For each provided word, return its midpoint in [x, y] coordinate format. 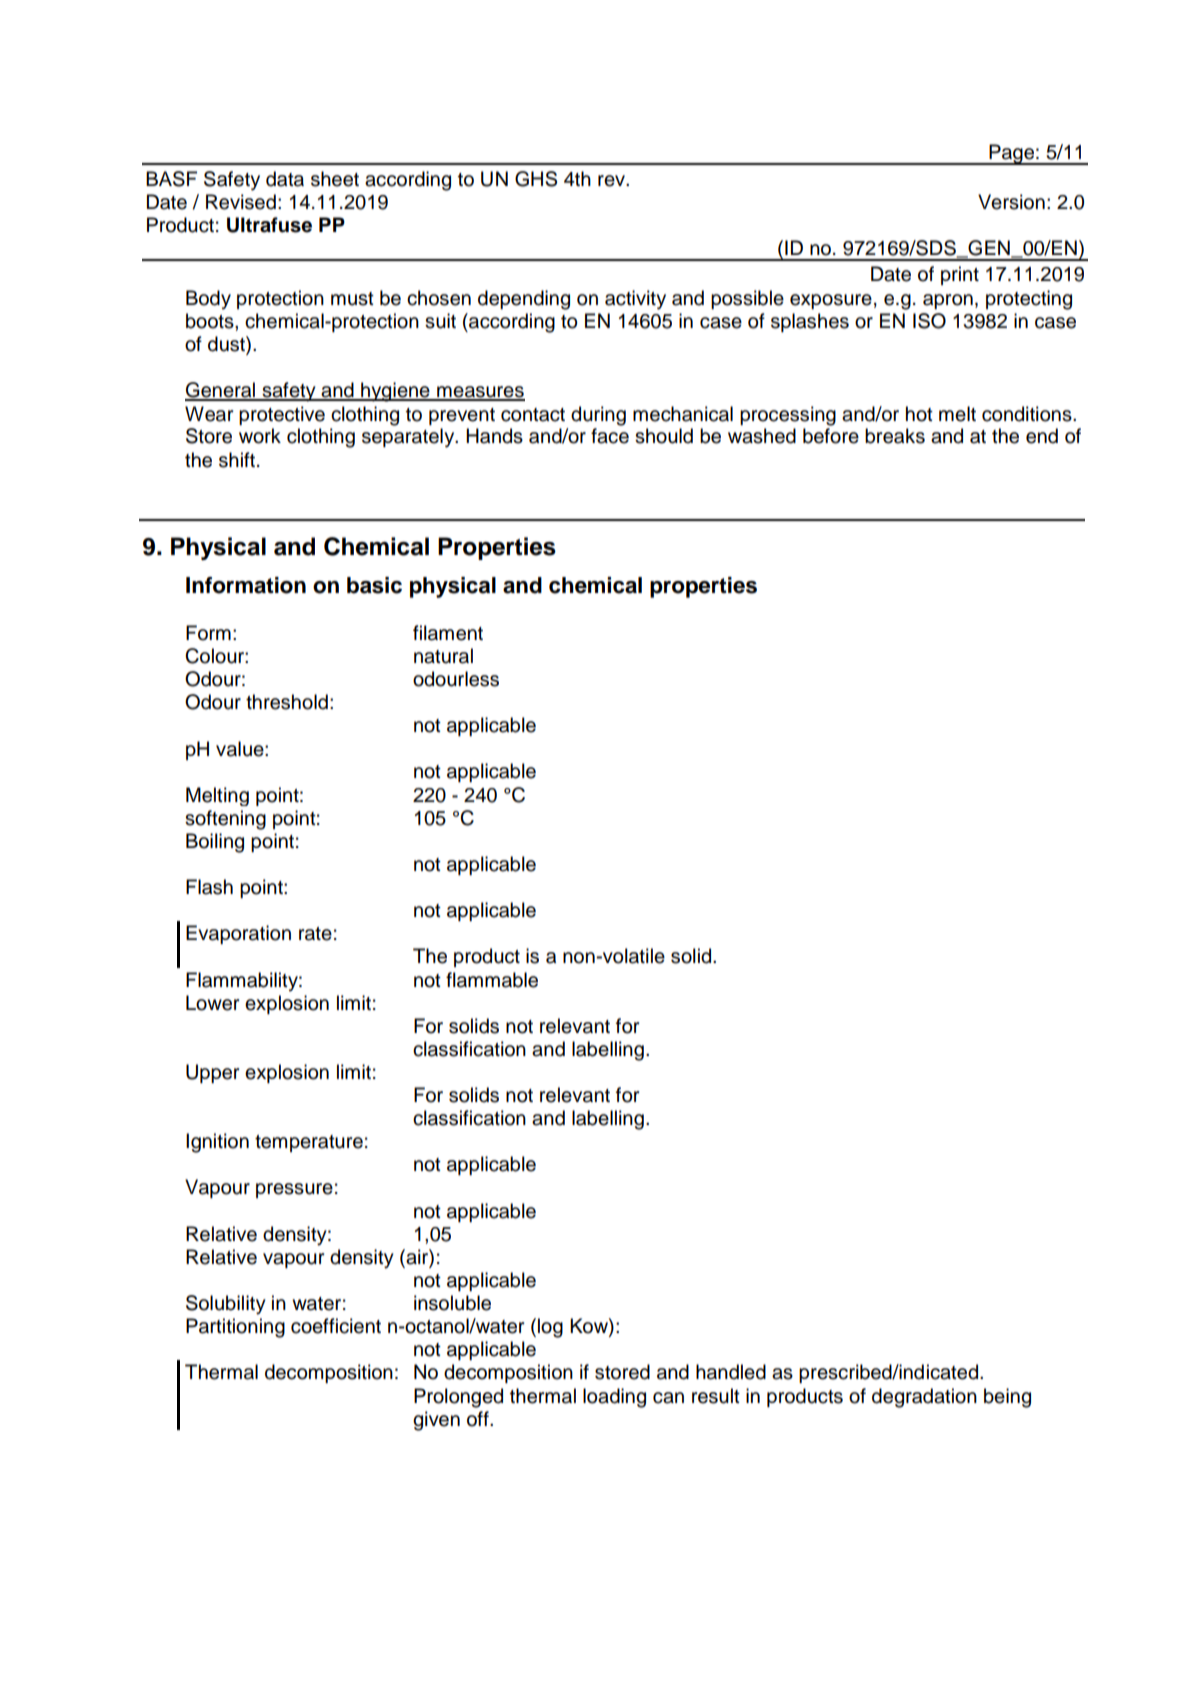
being [1007, 1398]
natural [443, 656]
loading [614, 1398]
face [610, 436]
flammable [492, 980]
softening [225, 820]
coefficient [336, 1326]
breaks [895, 436]
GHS [536, 179]
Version [1011, 202]
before [831, 436]
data [285, 179]
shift [238, 460]
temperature [309, 1143]
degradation [924, 1398]
